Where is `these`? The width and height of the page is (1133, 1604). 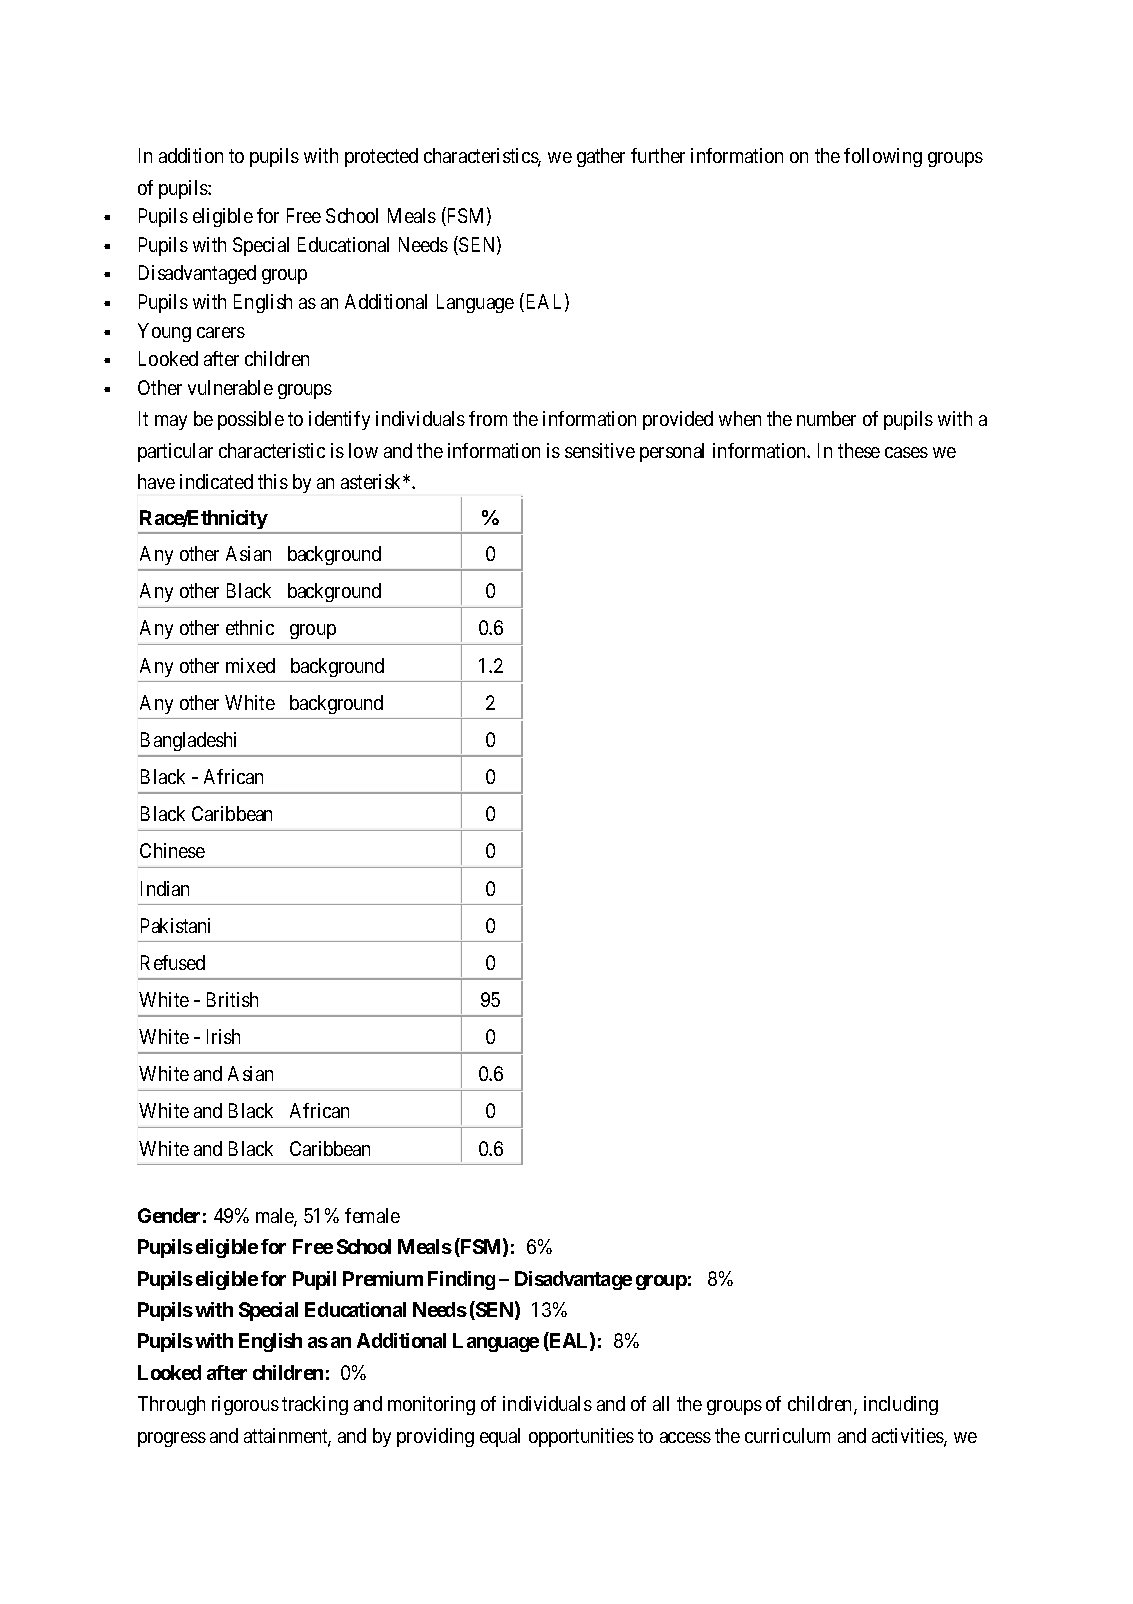
these is located at coordinates (859, 450).
